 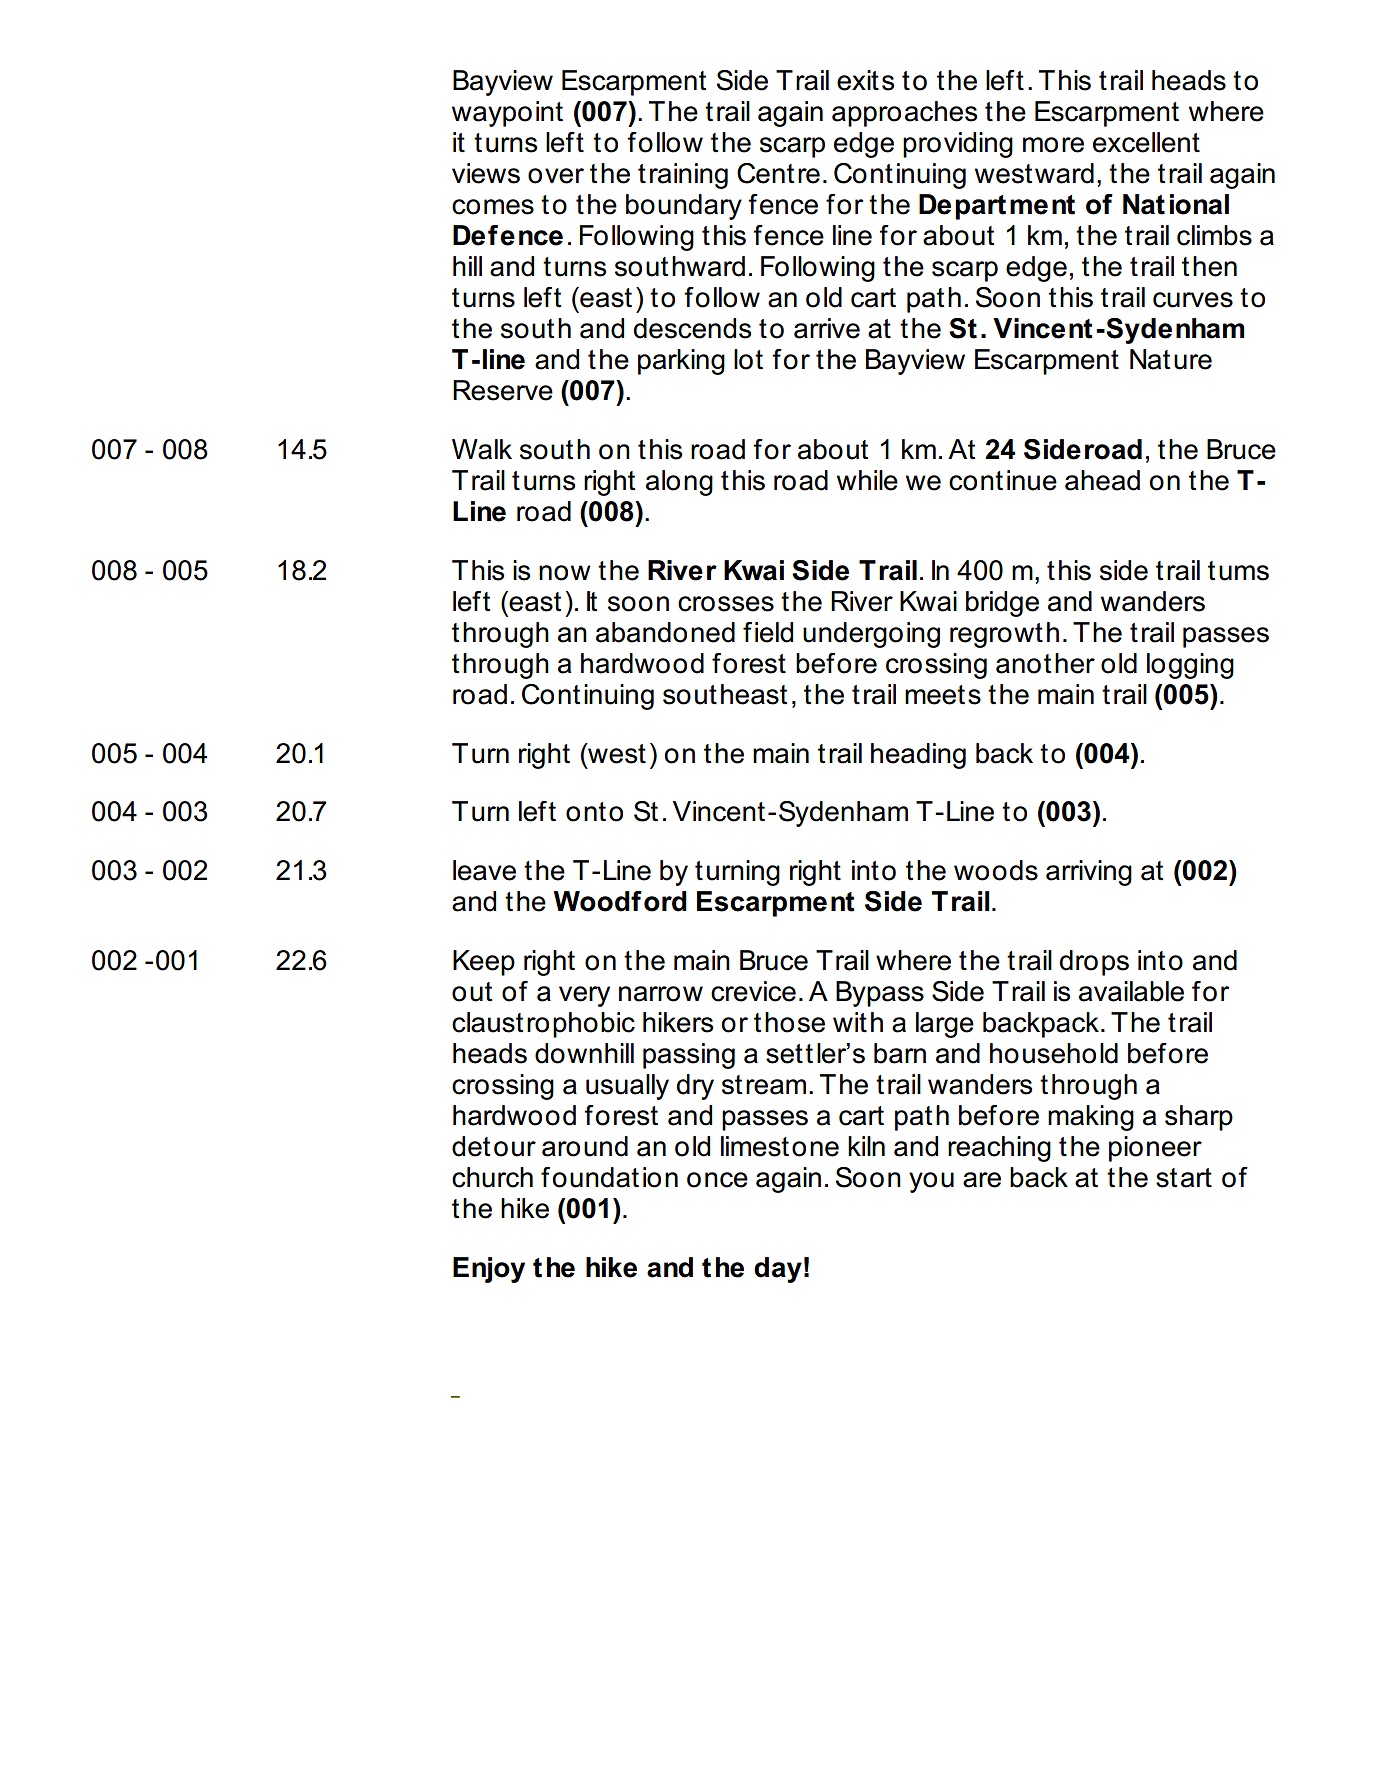 I want to click on Nature, so click(x=1171, y=359).
